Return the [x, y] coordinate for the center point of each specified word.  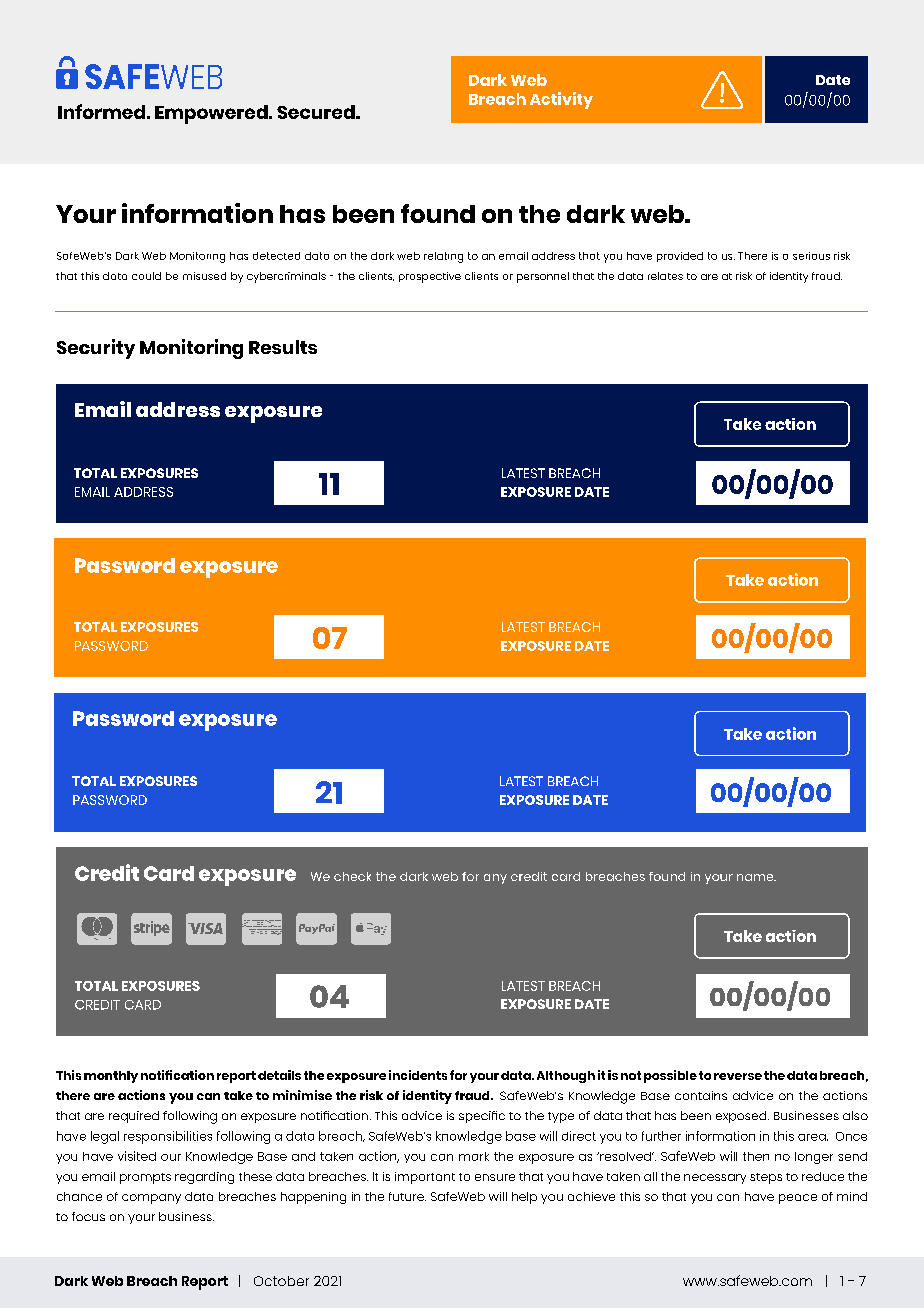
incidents [418, 1075]
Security [96, 349]
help [524, 1198]
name [756, 877]
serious [811, 256]
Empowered [212, 114]
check [352, 876]
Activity [561, 100]
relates [665, 276]
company [151, 1199]
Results [283, 347]
